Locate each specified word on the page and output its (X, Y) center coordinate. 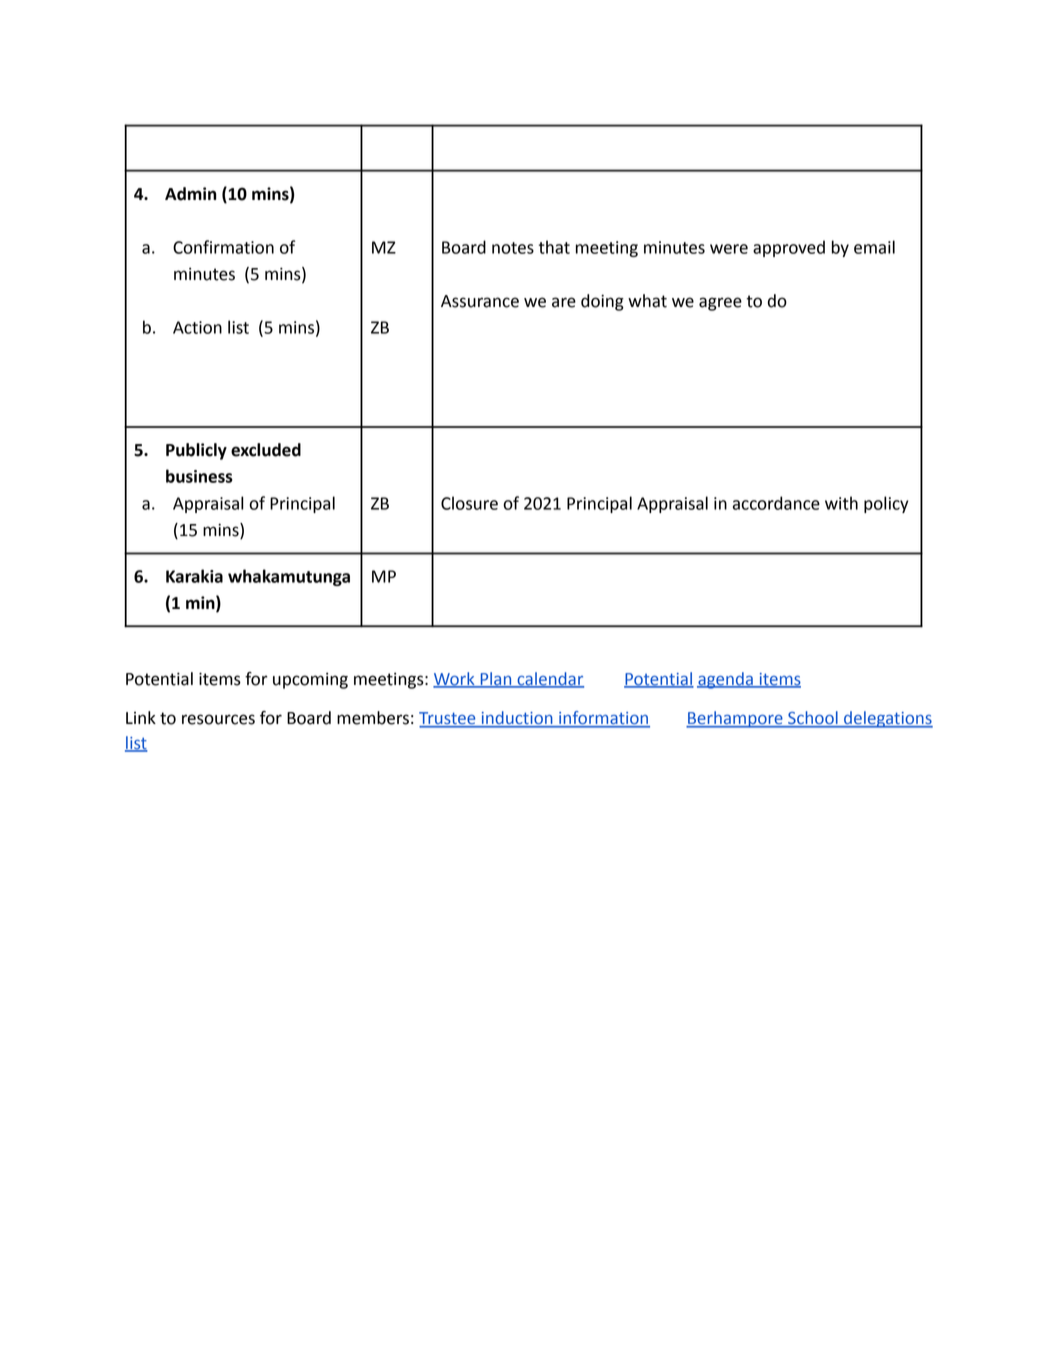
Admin (190, 194)
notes (513, 248)
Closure (469, 503)
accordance (776, 503)
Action (197, 327)
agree (720, 304)
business (199, 476)
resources (218, 719)
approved (789, 248)
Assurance (480, 301)
